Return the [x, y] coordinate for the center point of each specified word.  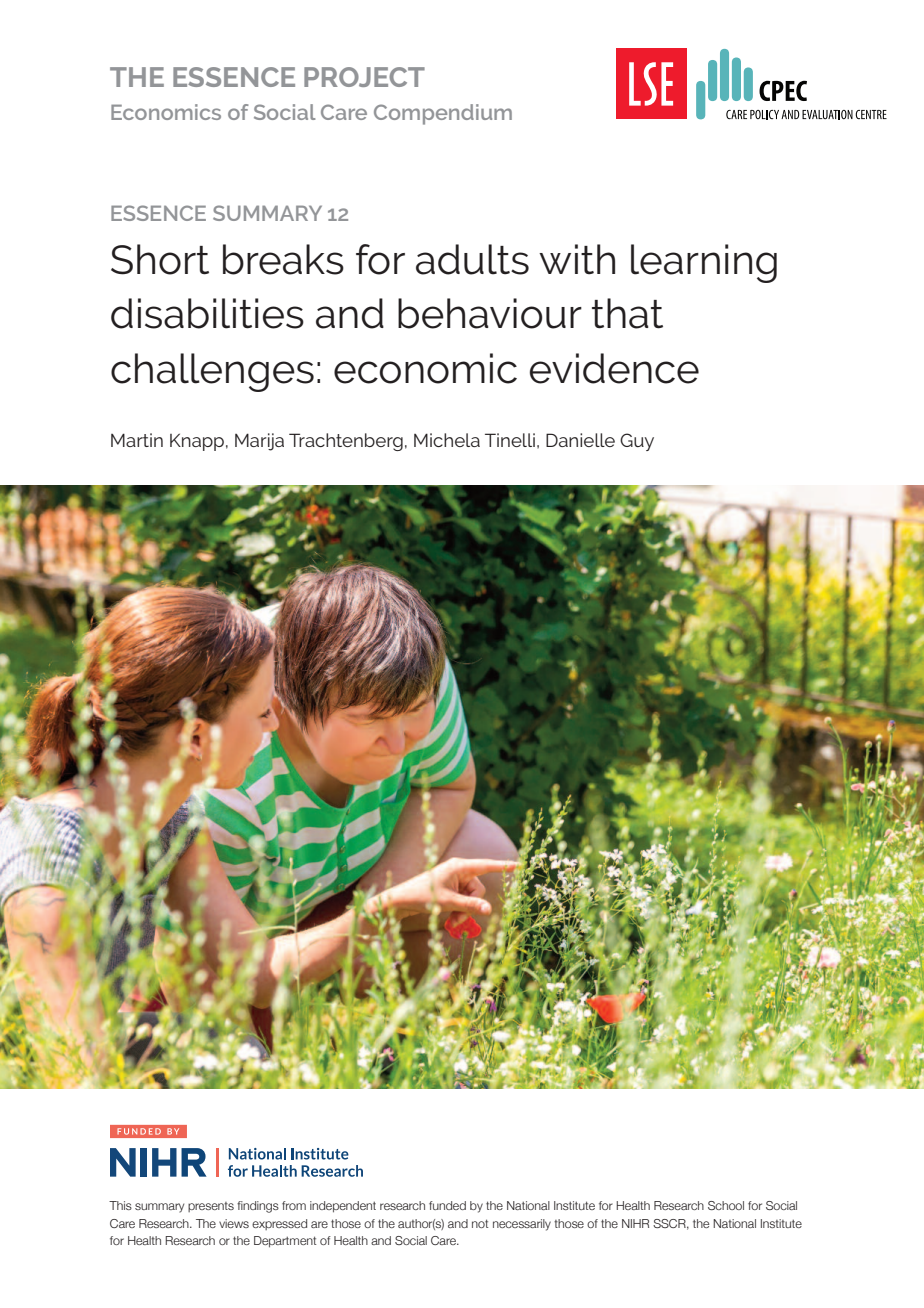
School [726, 1205]
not [480, 1223]
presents [211, 1207]
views [234, 1223]
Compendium [443, 114]
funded [447, 1205]
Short [160, 259]
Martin [137, 440]
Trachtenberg [346, 442]
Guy [637, 442]
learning [704, 263]
